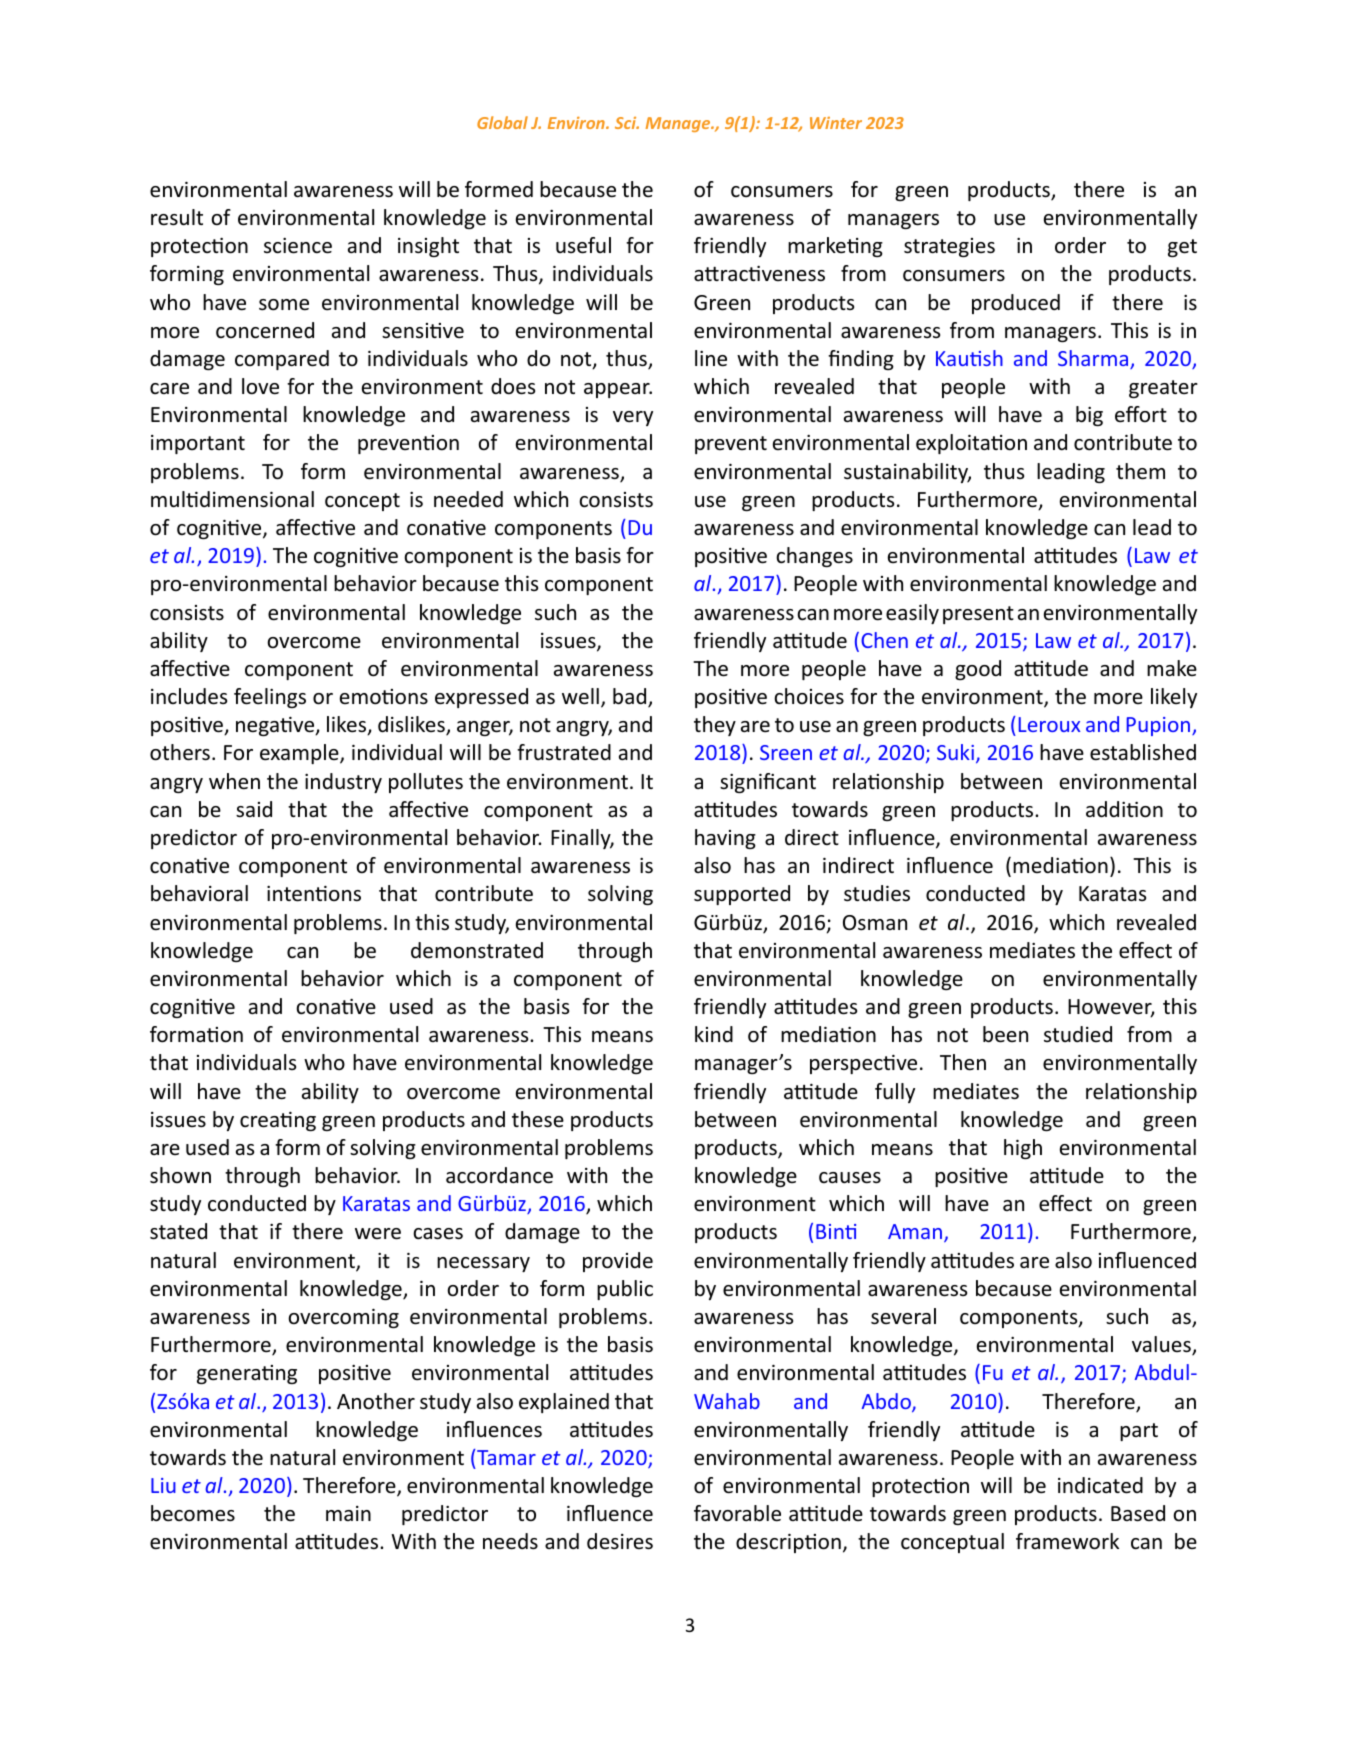 This screenshot has width=1364, height=1764. I want to click on addition, so click(1124, 809).
